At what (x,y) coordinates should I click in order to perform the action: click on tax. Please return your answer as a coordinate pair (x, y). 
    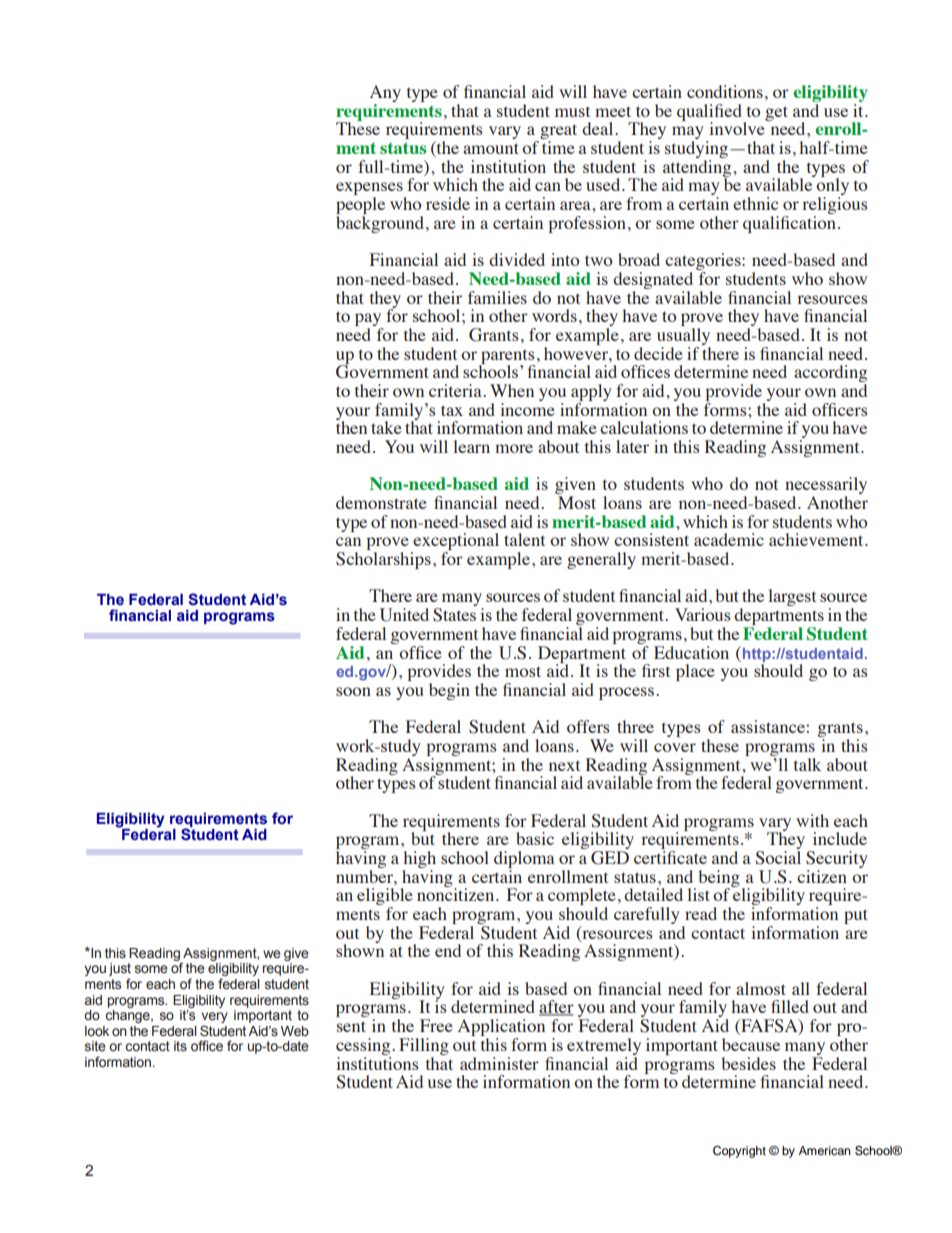
    Looking at the image, I should click on (452, 410).
